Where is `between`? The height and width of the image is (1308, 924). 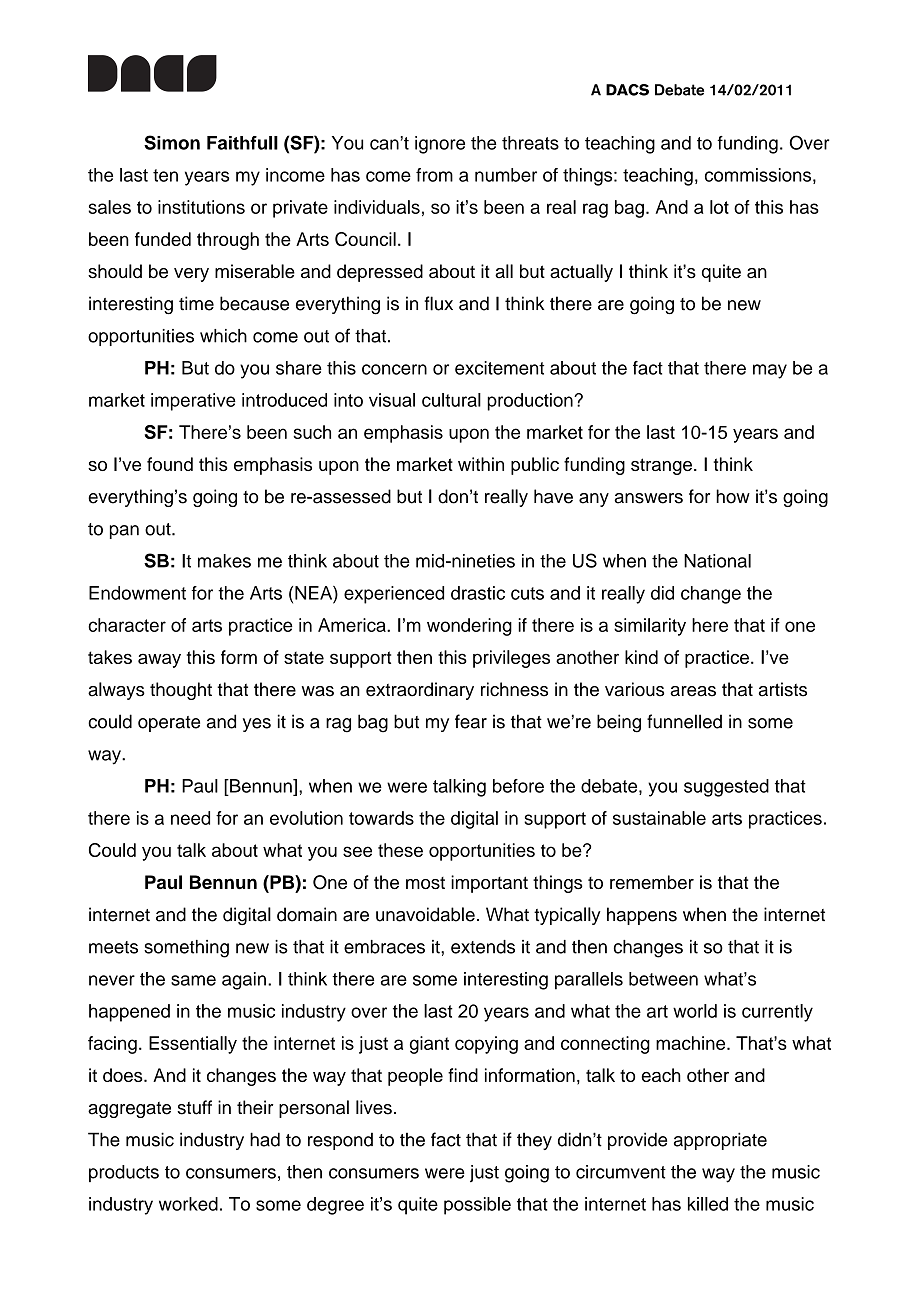
between is located at coordinates (663, 979).
